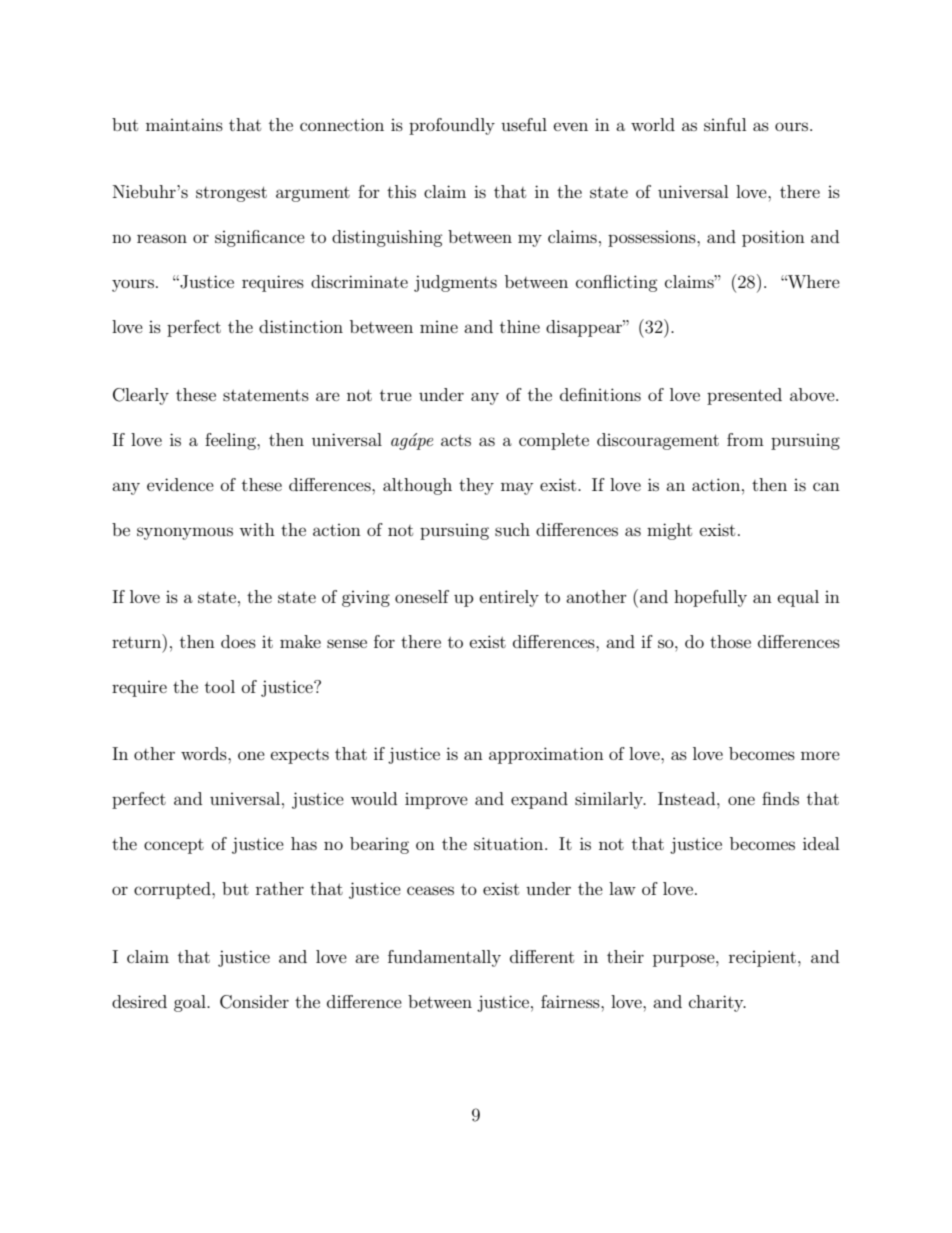 The height and width of the screenshot is (1233, 952). I want to click on fundamentally, so click(444, 958).
